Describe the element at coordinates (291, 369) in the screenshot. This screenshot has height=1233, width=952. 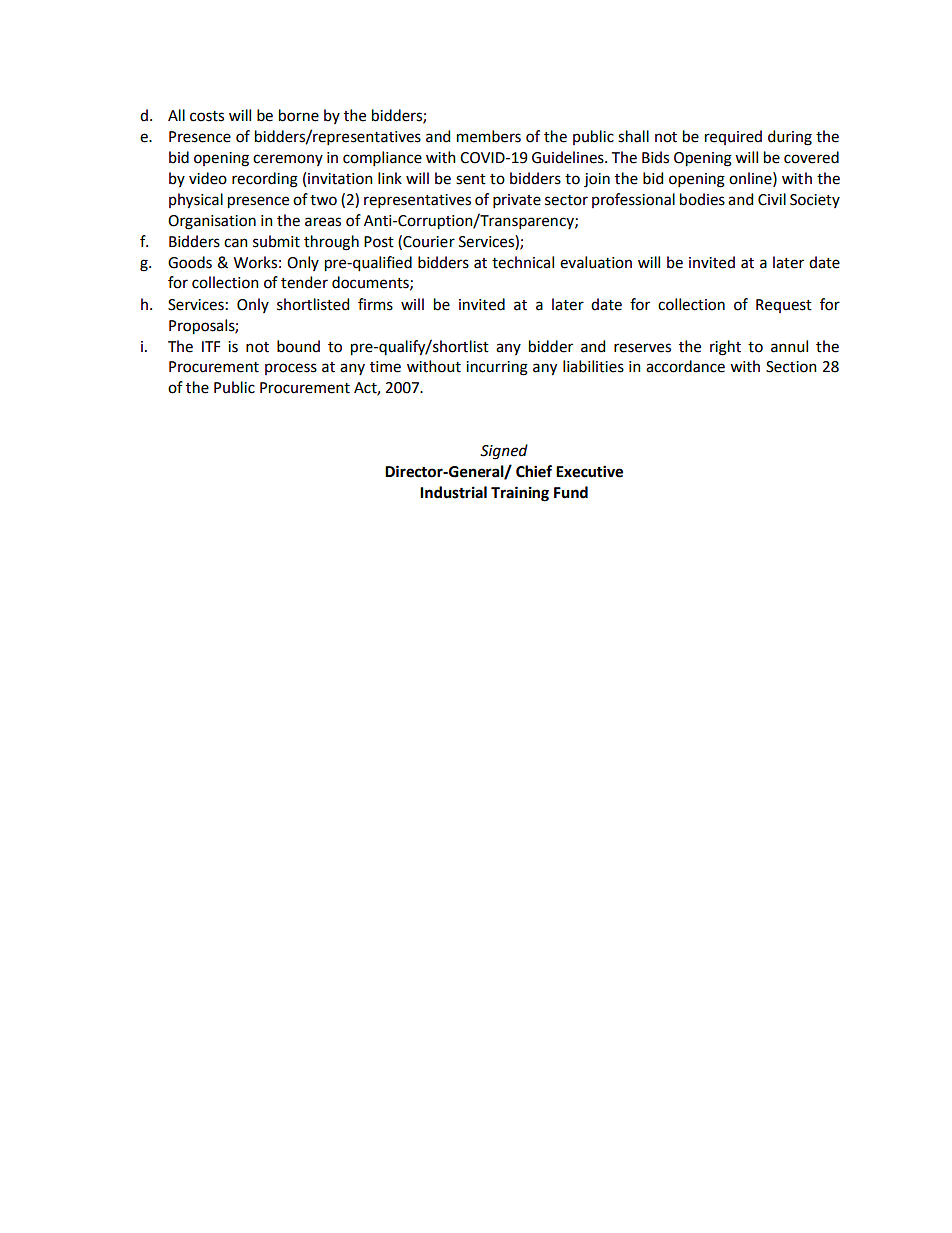
I see `process` at that location.
